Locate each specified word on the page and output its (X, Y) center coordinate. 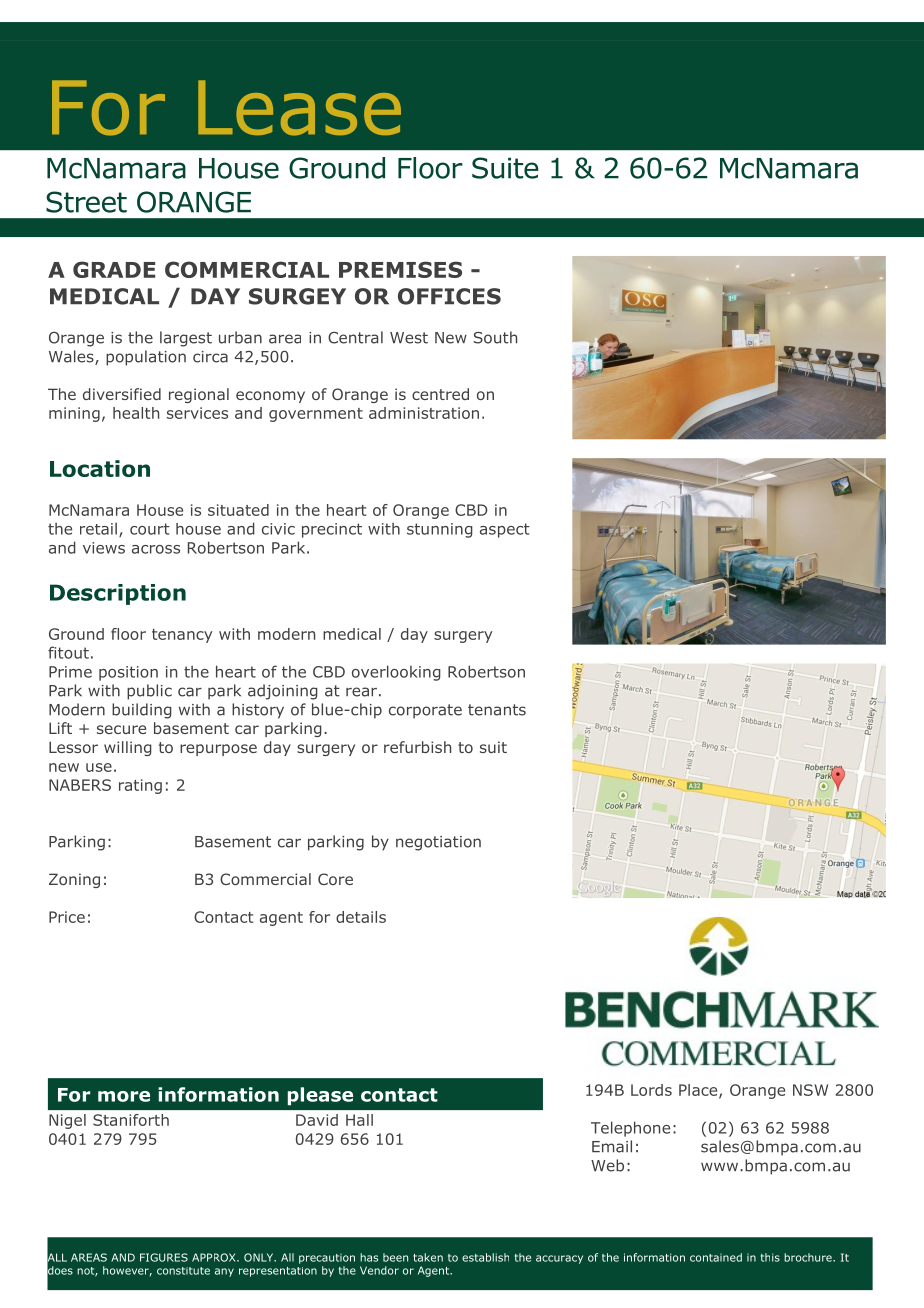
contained (716, 1257)
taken (428, 1257)
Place (699, 1091)
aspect (505, 530)
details (361, 917)
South (495, 337)
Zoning (74, 880)
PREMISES (400, 269)
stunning (440, 530)
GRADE (114, 269)
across (156, 549)
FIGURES (164, 1257)
